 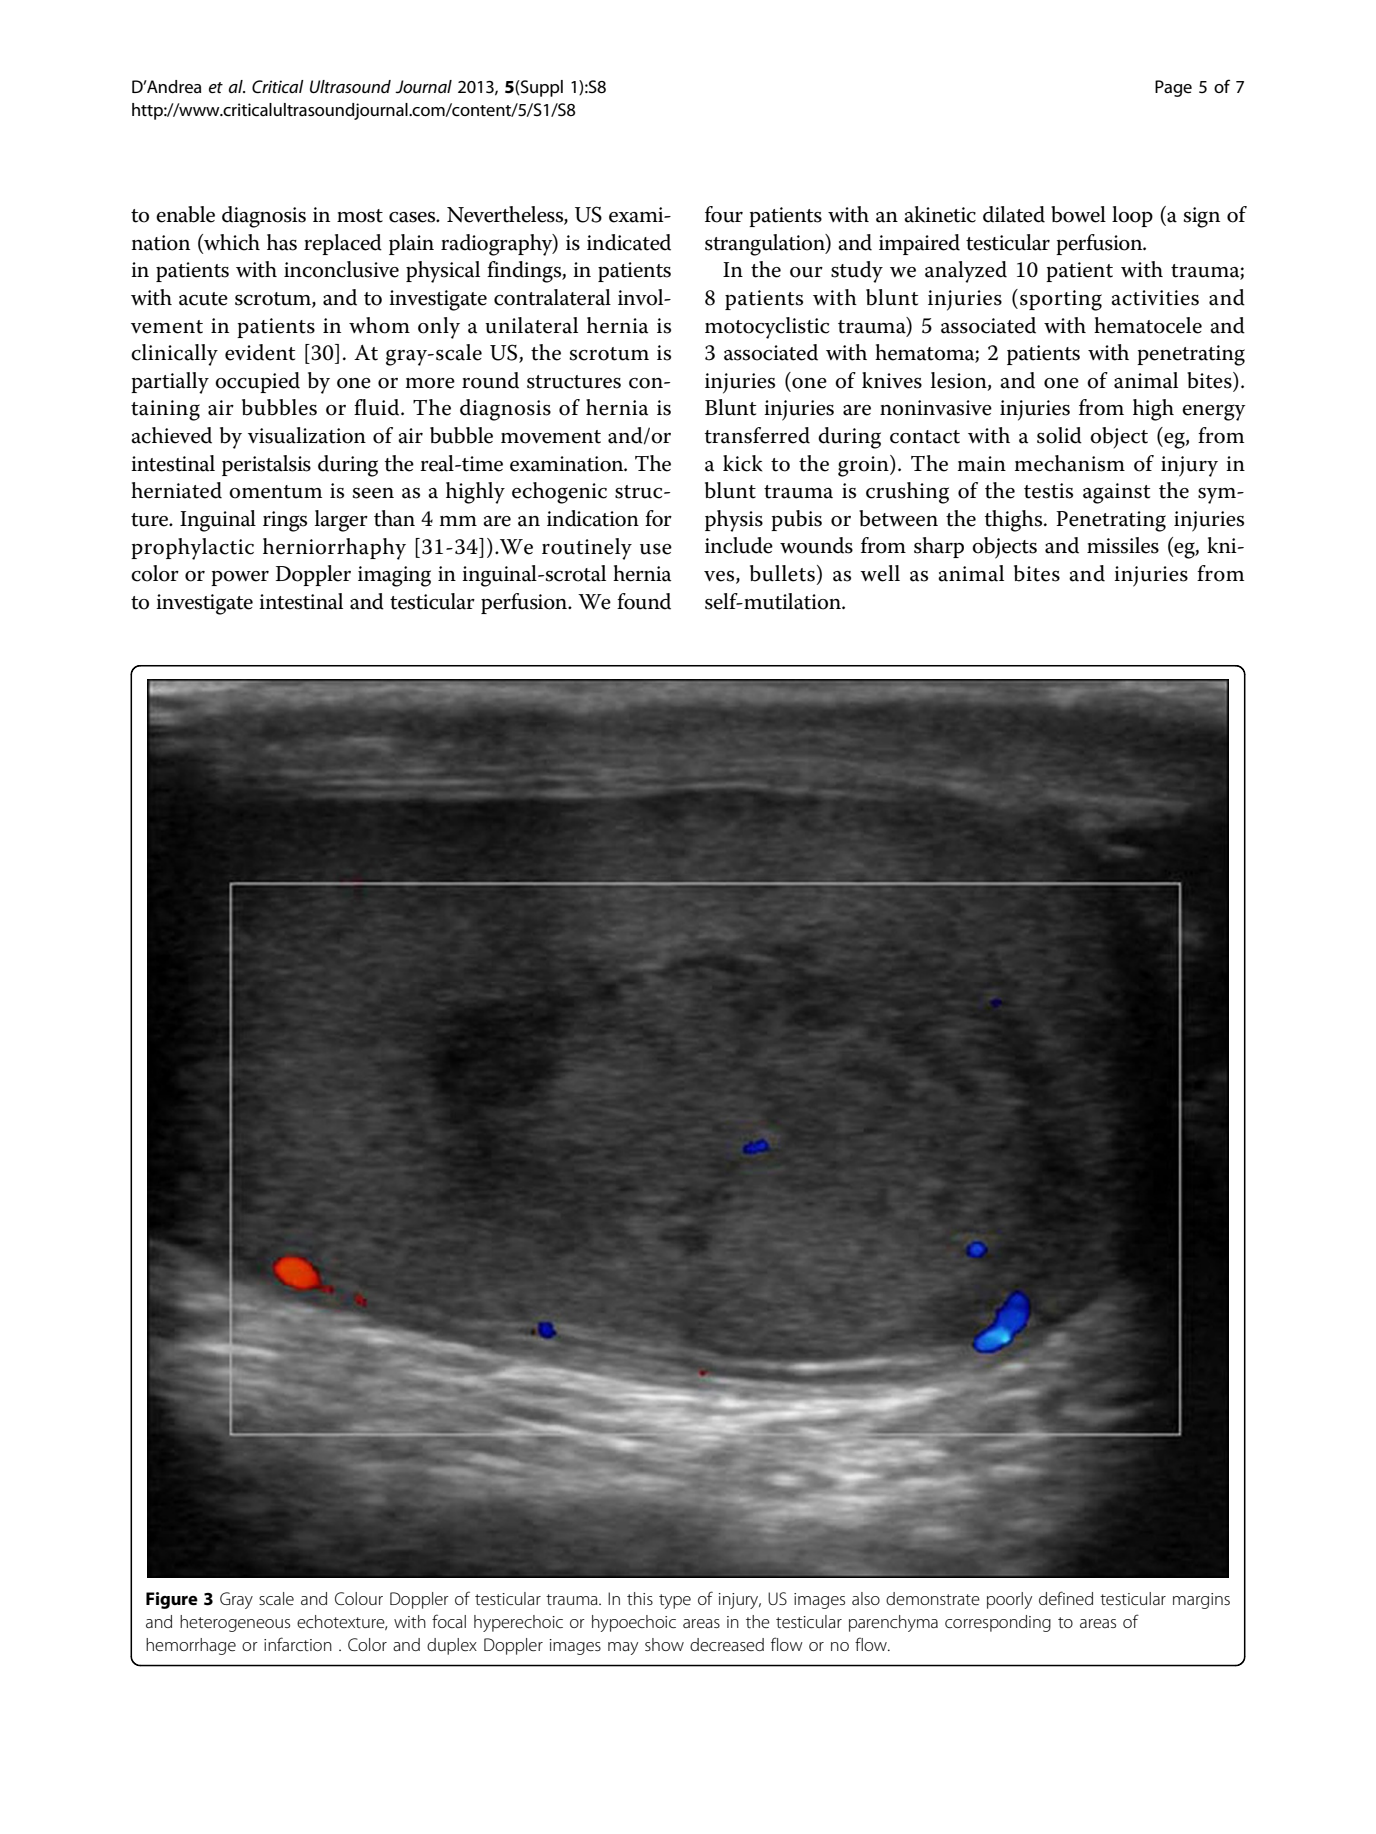 What do you see at coordinates (360, 216) in the document?
I see `most` at bounding box center [360, 216].
